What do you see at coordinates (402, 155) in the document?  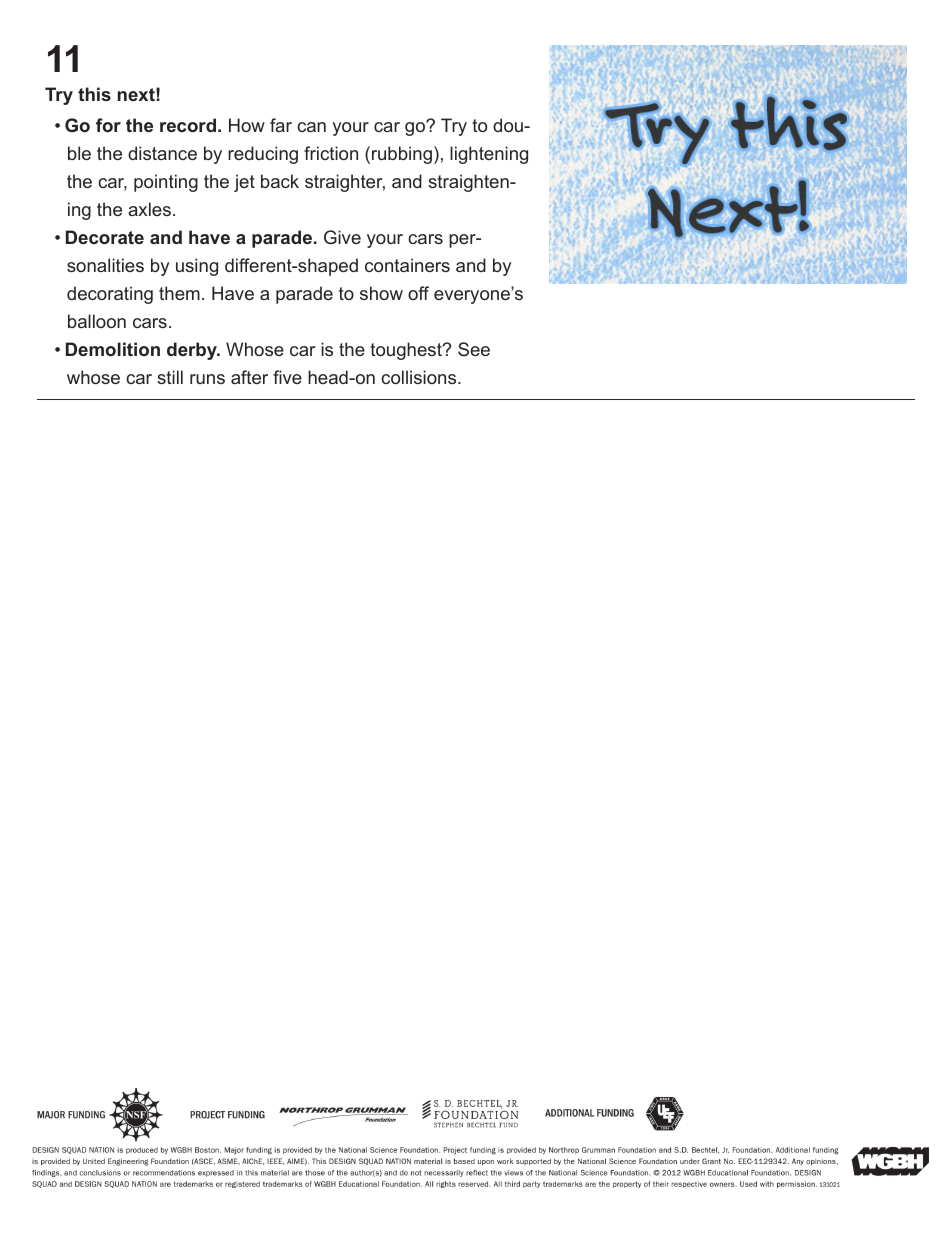 I see `rubbing` at bounding box center [402, 155].
